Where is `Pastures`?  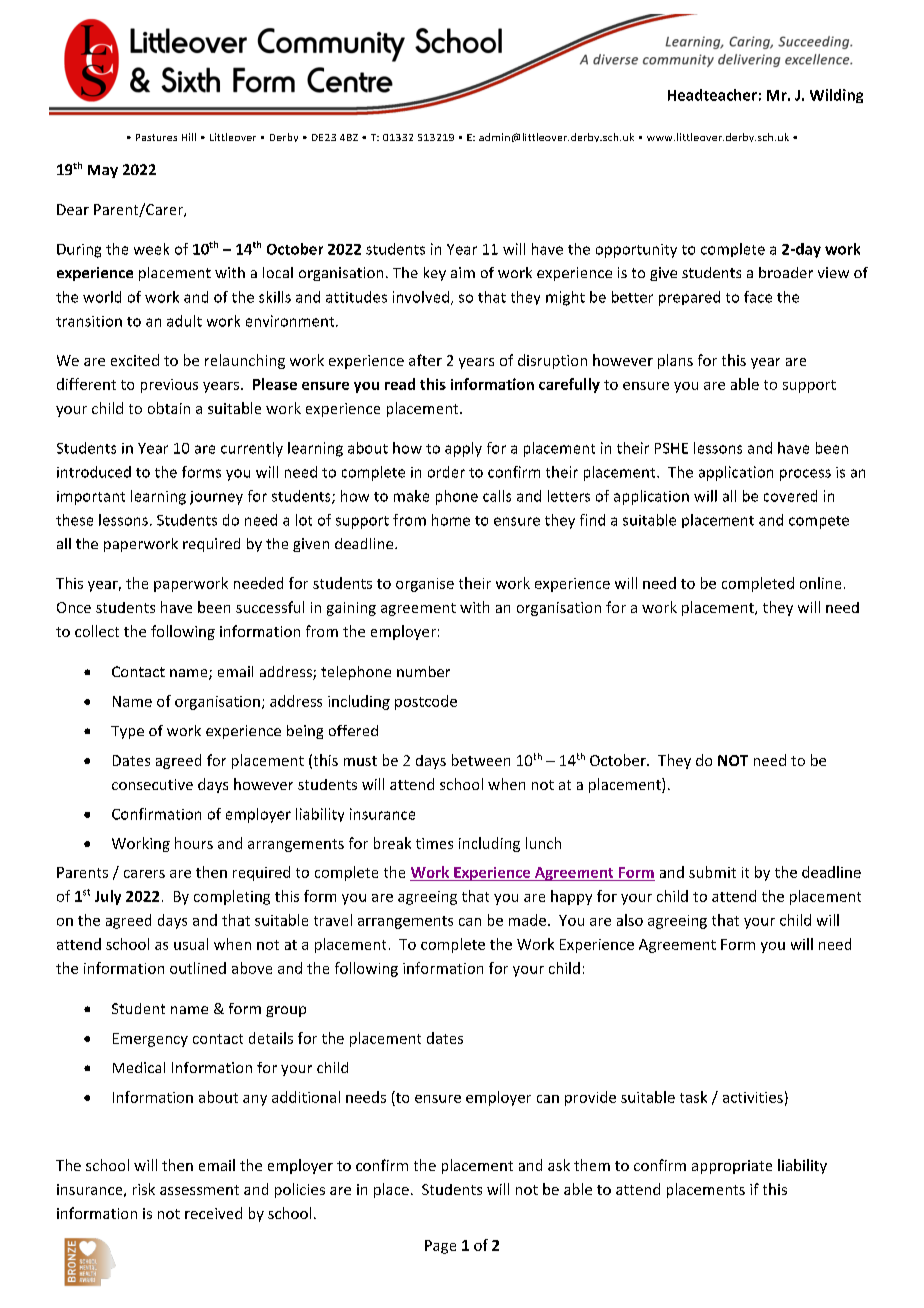
Pastures is located at coordinates (156, 137).
